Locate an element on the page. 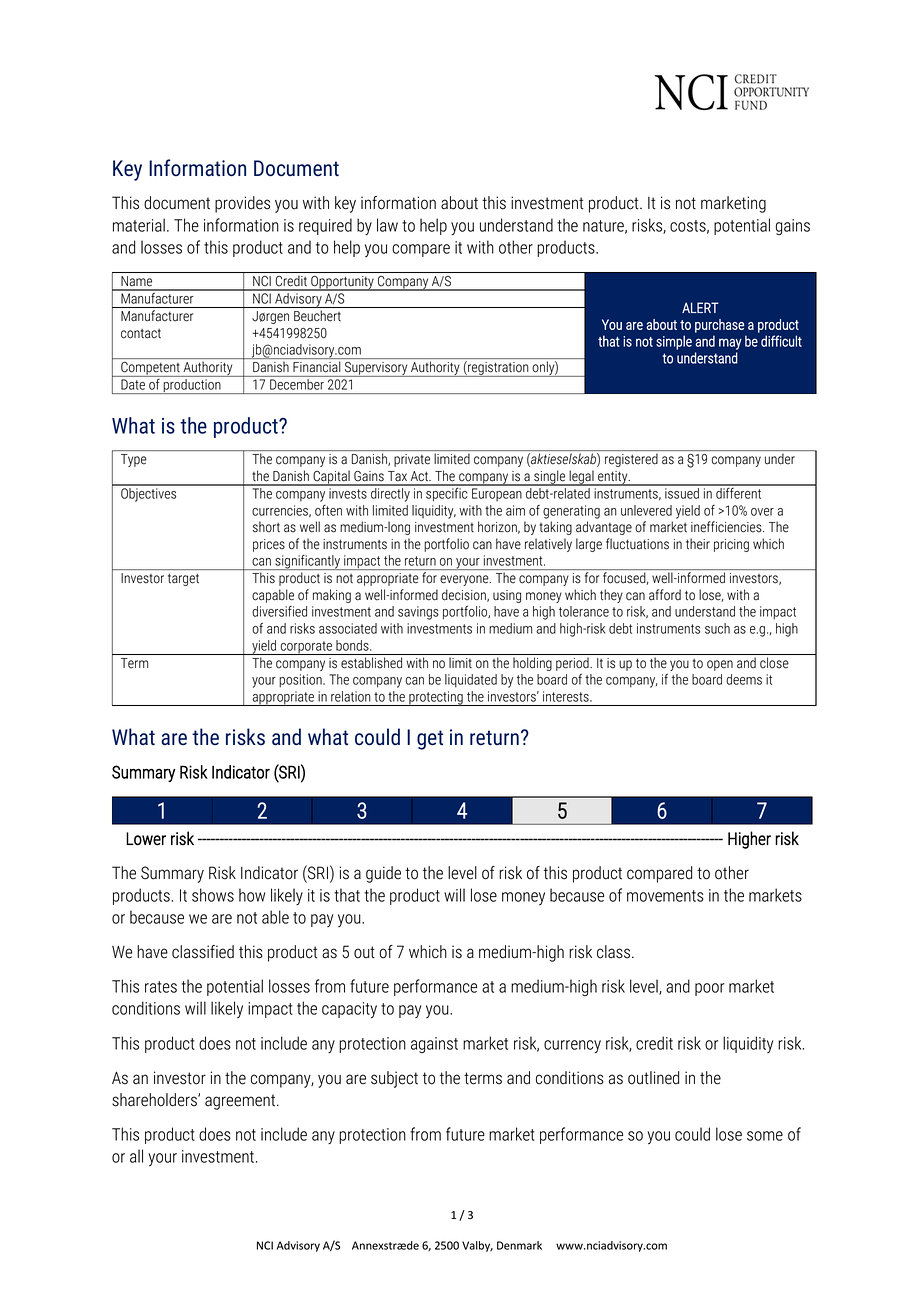 Image resolution: width=924 pixels, height=1308 pixels. aim is located at coordinates (515, 510).
